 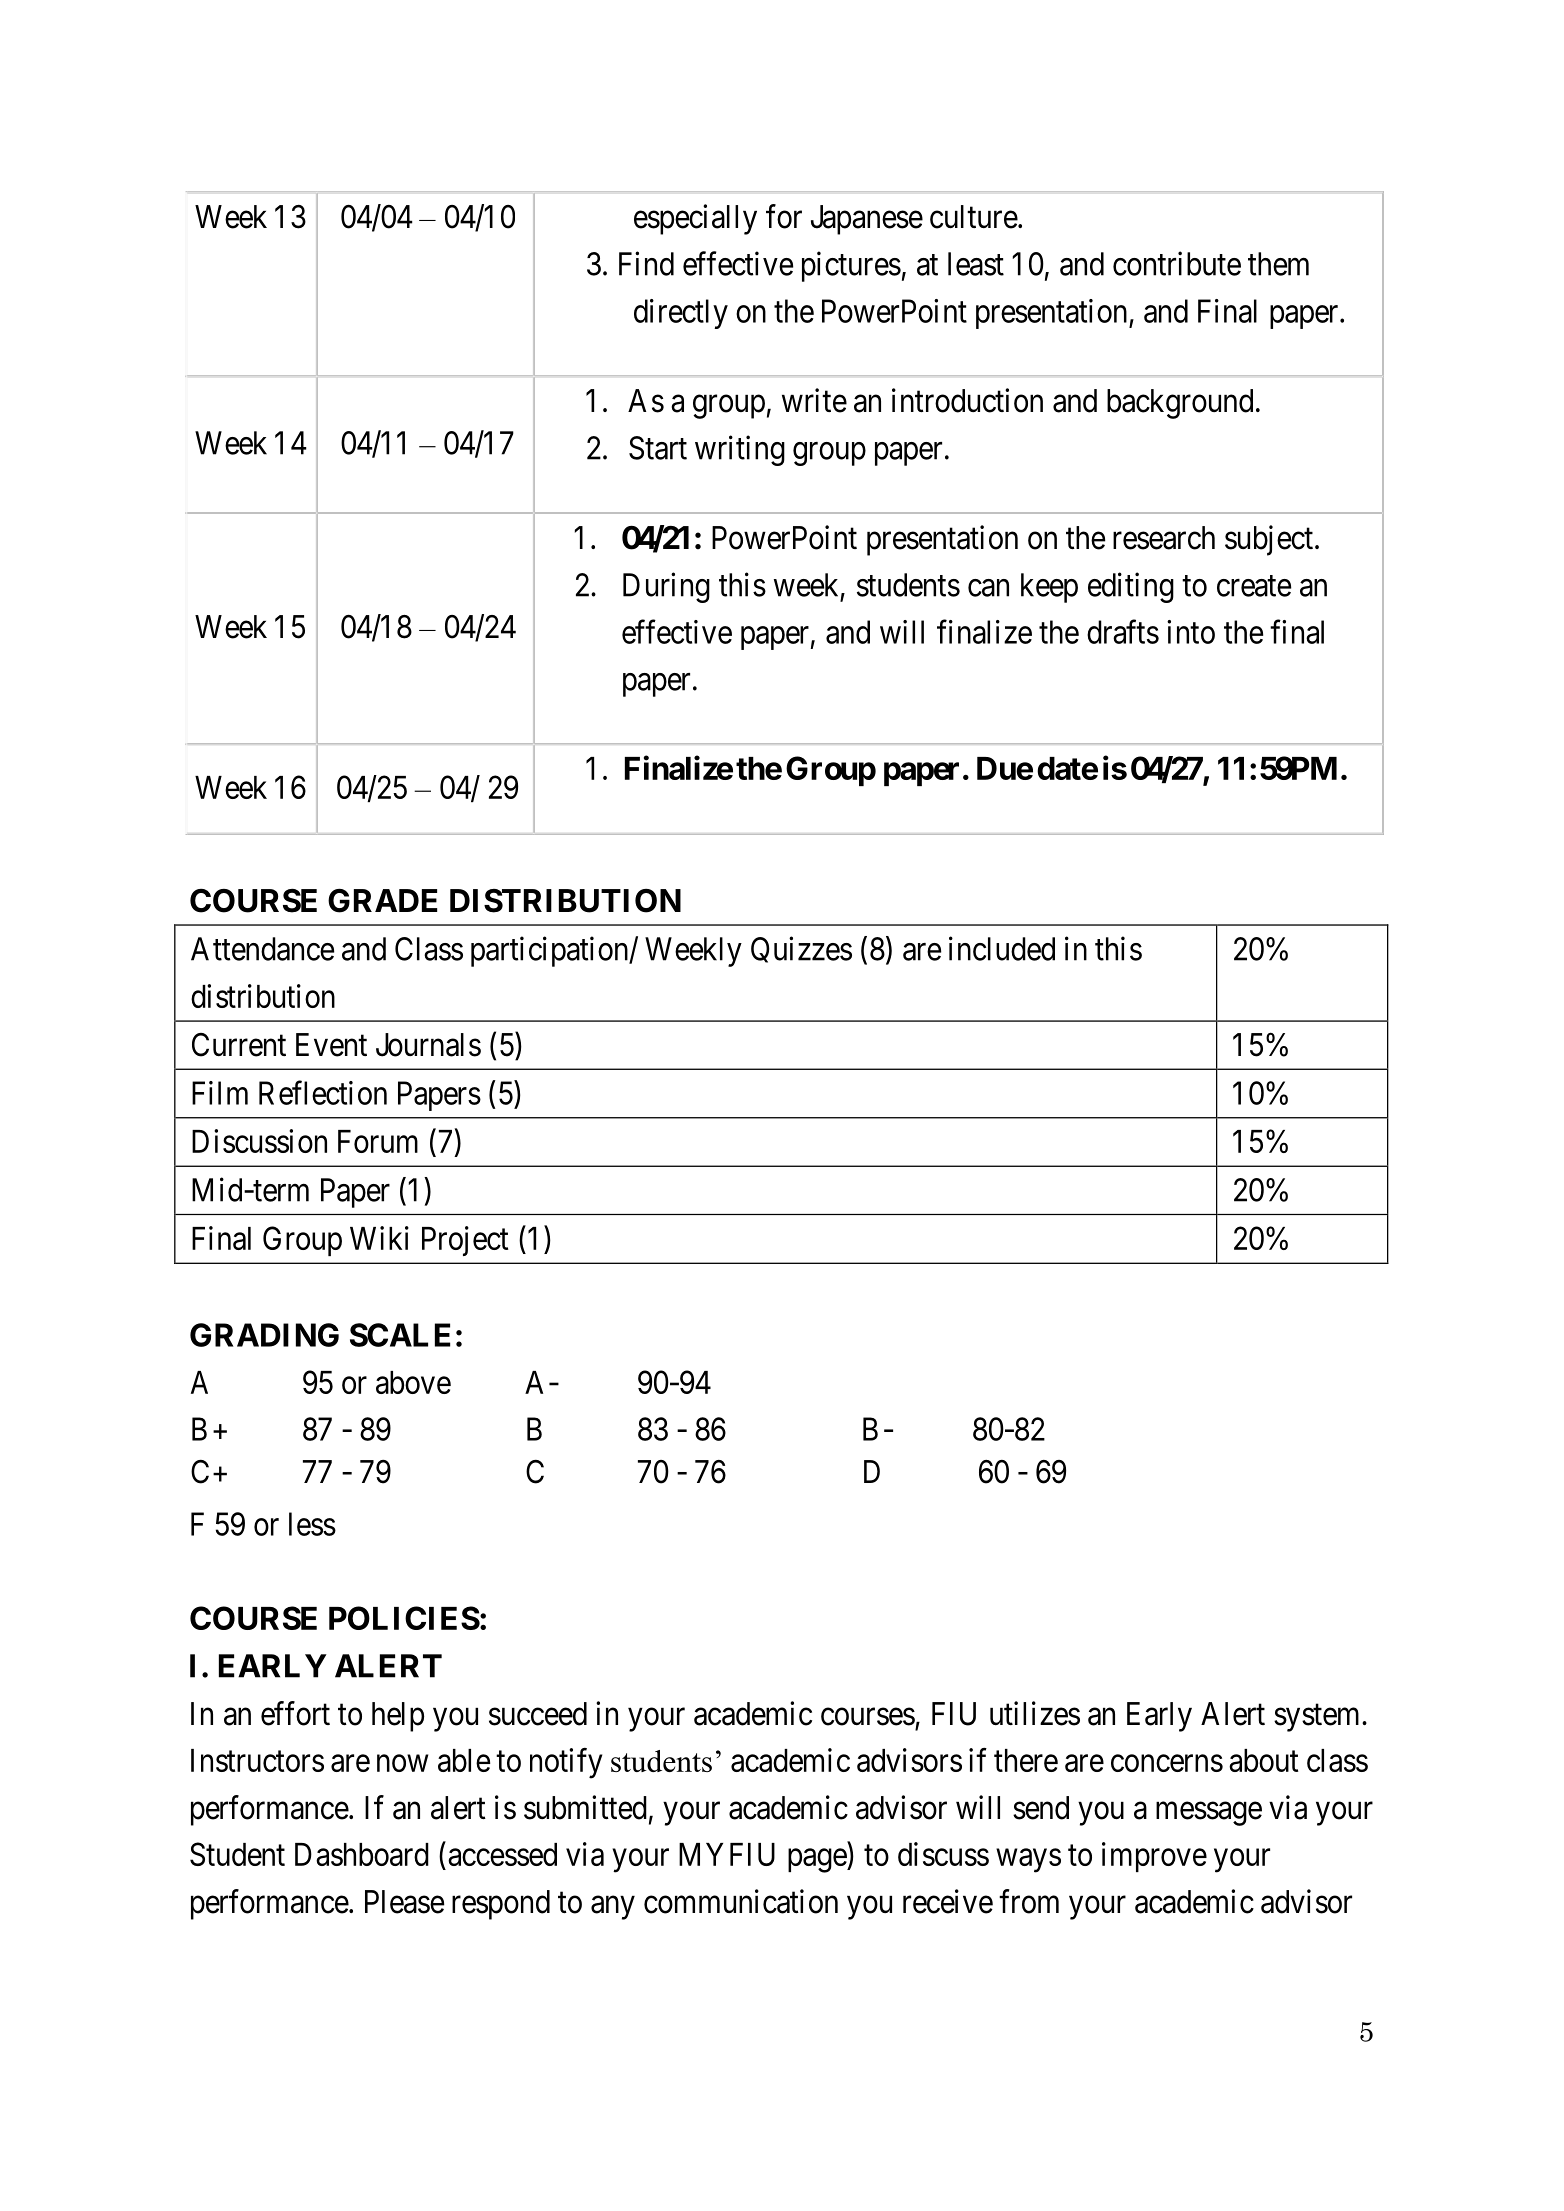 I want to click on SCALE, so click(x=400, y=1335).
